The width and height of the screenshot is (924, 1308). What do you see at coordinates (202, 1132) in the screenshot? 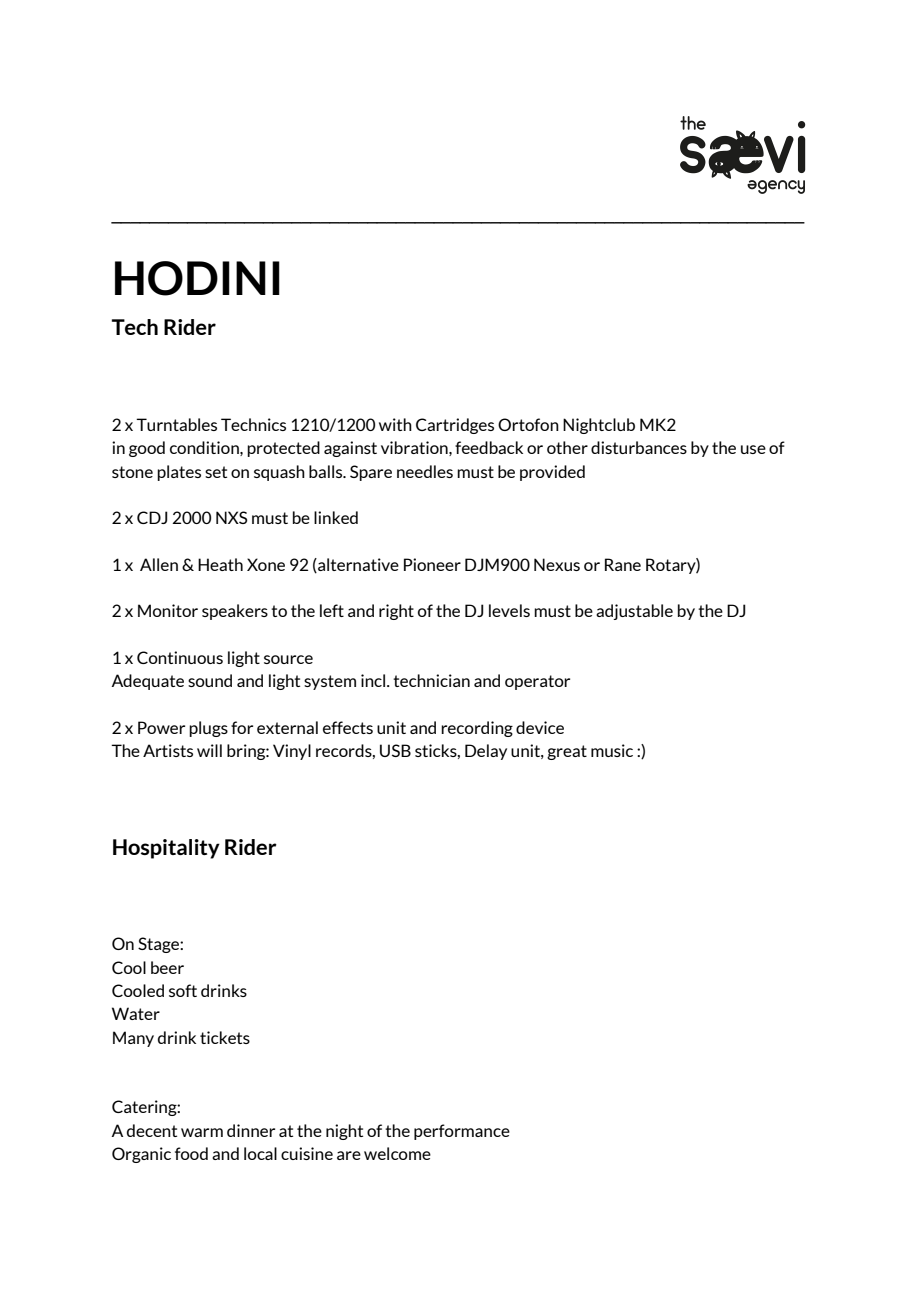
I see `warm` at bounding box center [202, 1132].
